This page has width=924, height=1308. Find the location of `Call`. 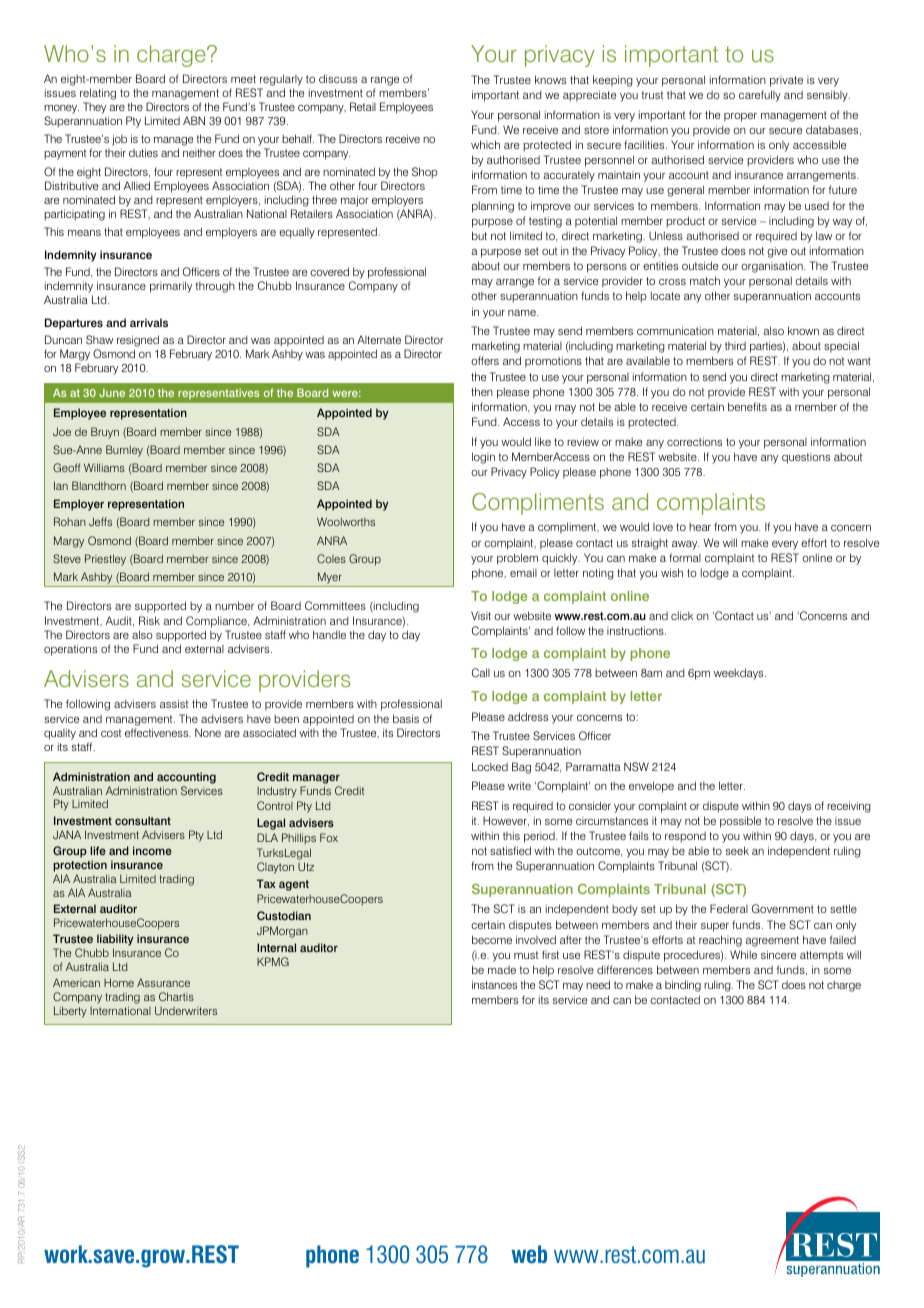

Call is located at coordinates (481, 673).
